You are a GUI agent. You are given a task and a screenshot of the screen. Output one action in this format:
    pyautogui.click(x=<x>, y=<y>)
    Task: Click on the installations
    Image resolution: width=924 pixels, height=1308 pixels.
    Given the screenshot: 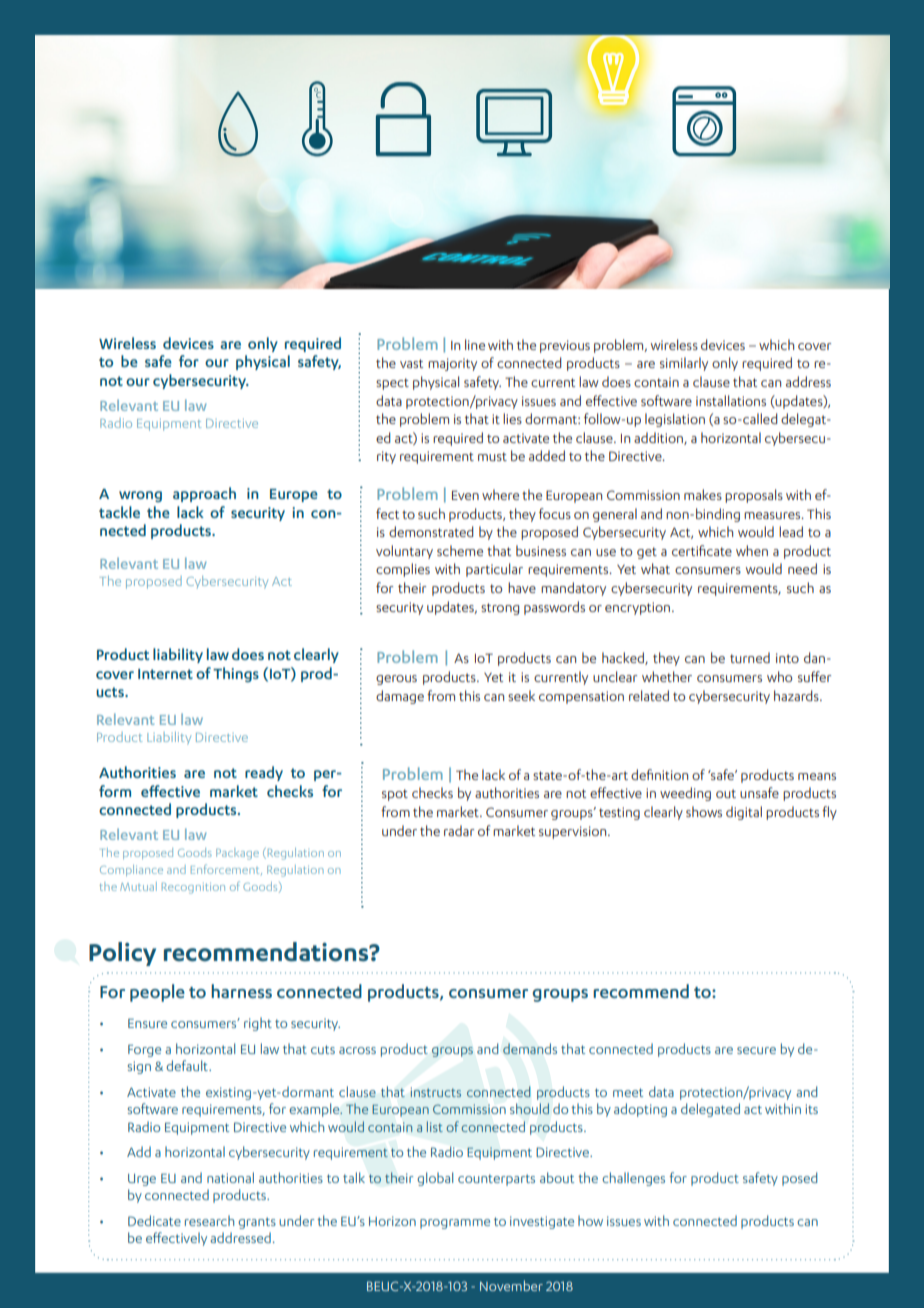 What is the action you would take?
    pyautogui.click(x=731, y=400)
